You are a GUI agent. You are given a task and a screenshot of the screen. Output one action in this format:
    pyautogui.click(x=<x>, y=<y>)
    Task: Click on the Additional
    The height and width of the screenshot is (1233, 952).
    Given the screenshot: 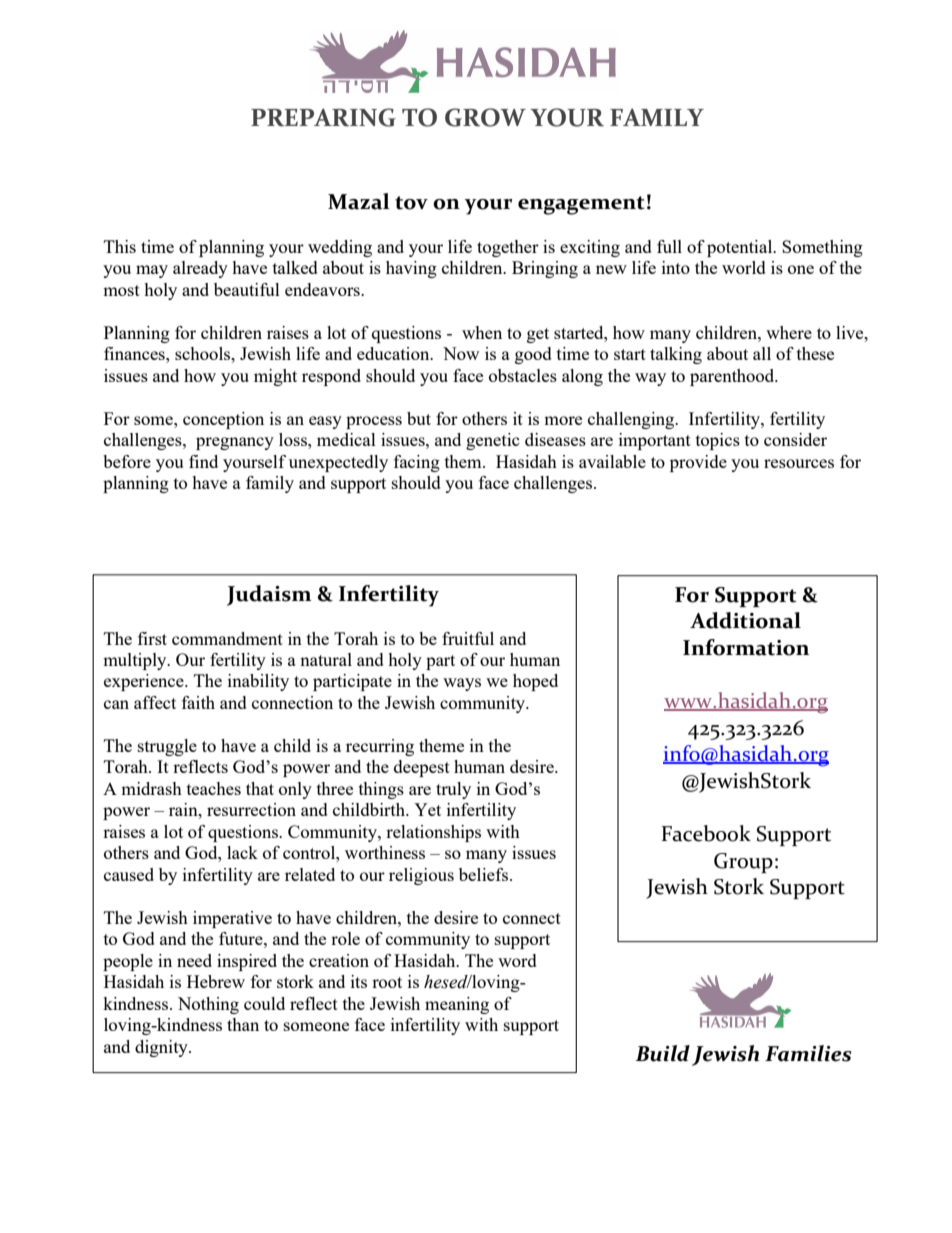 What is the action you would take?
    pyautogui.click(x=745, y=620)
